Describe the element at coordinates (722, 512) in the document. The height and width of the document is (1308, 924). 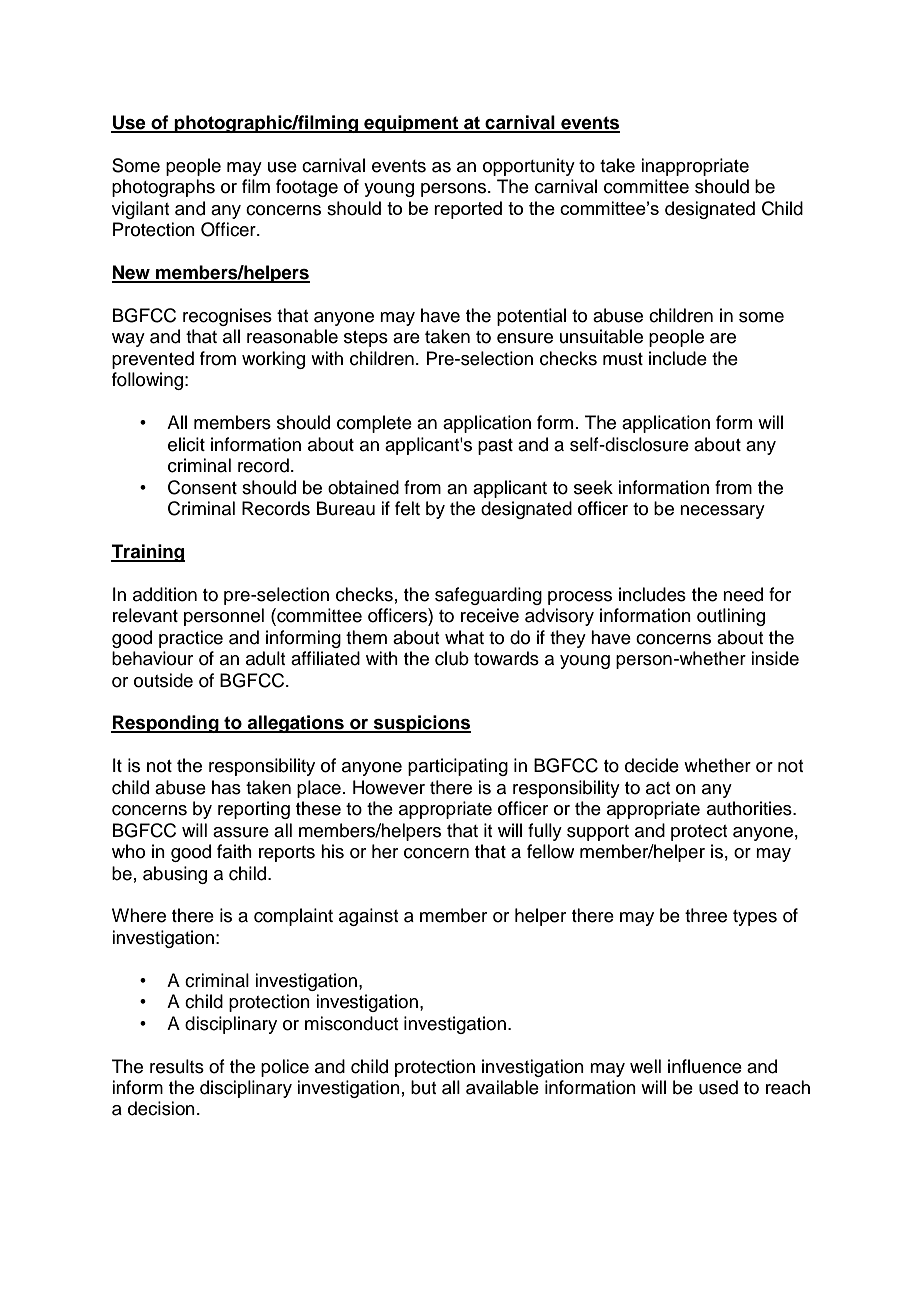
I see `necessary` at that location.
